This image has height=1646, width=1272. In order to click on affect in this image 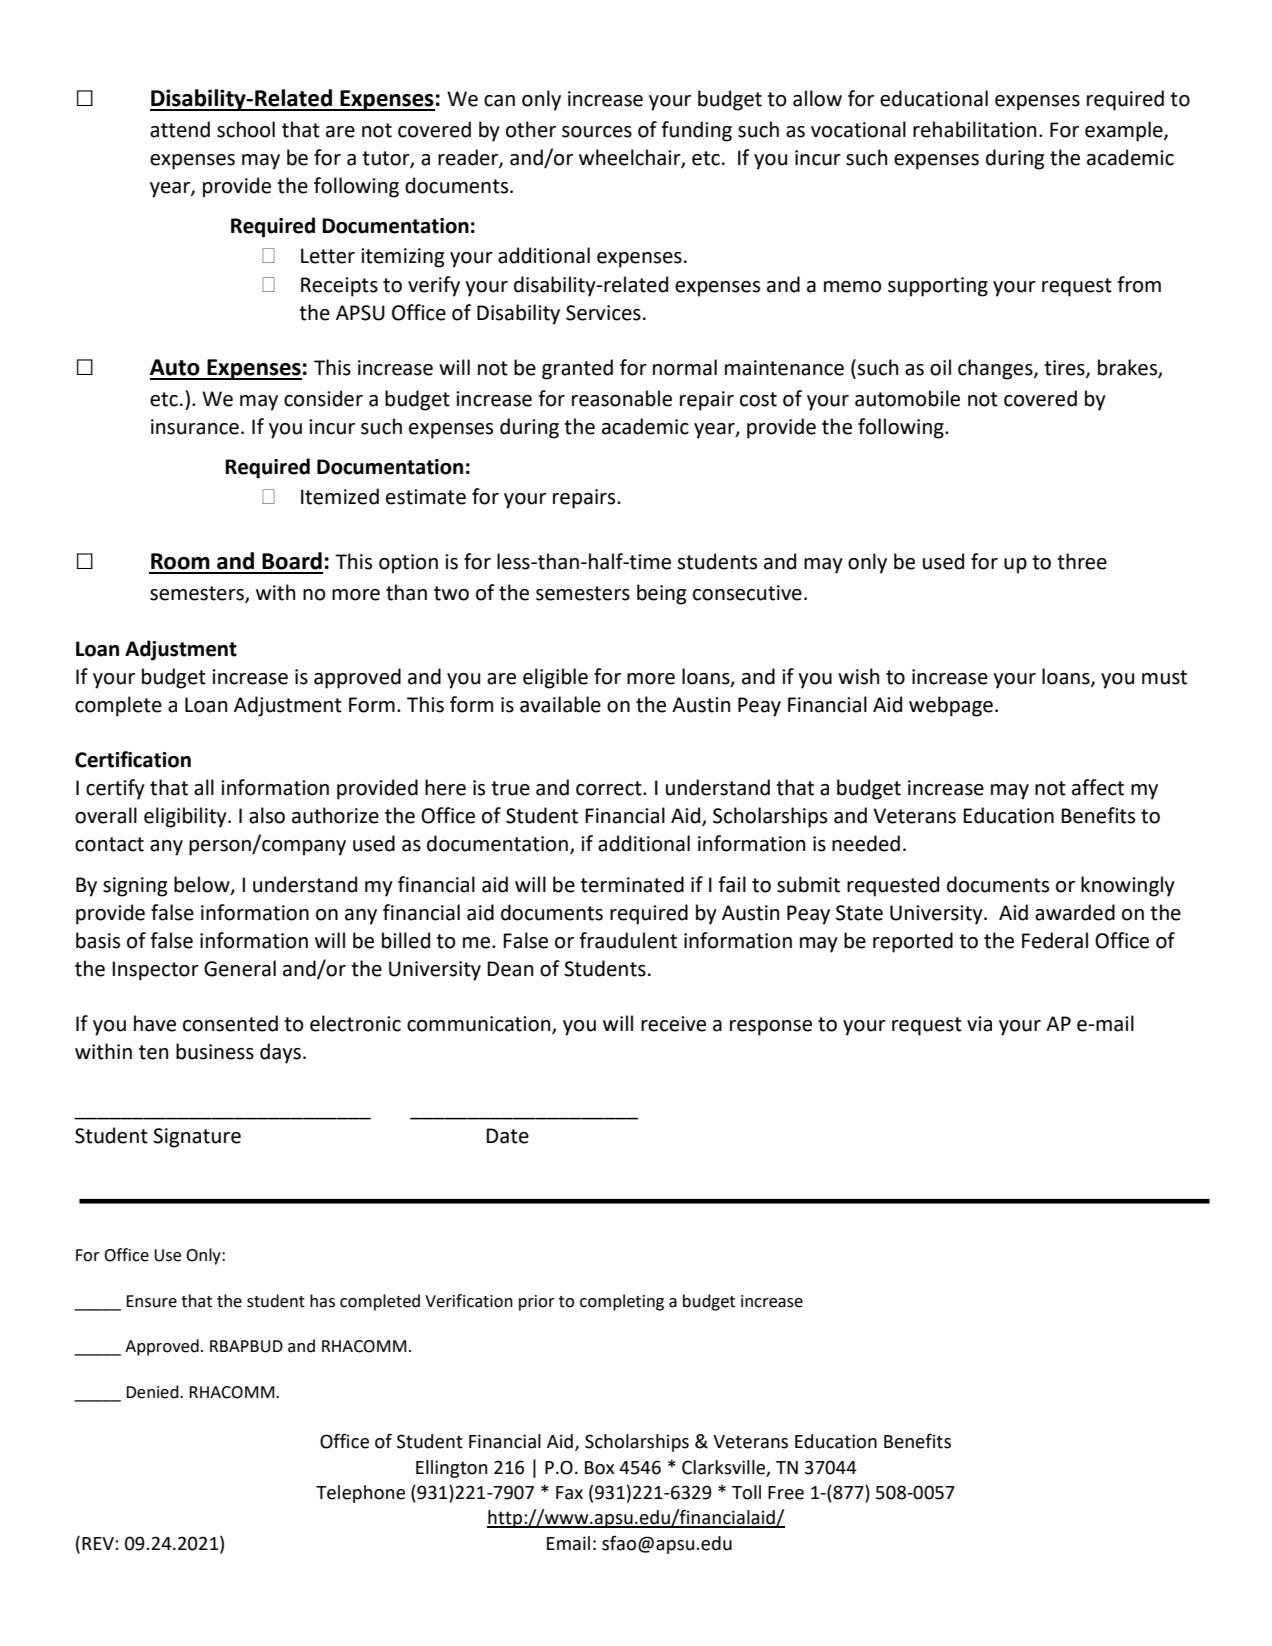, I will do `click(1098, 787)`.
